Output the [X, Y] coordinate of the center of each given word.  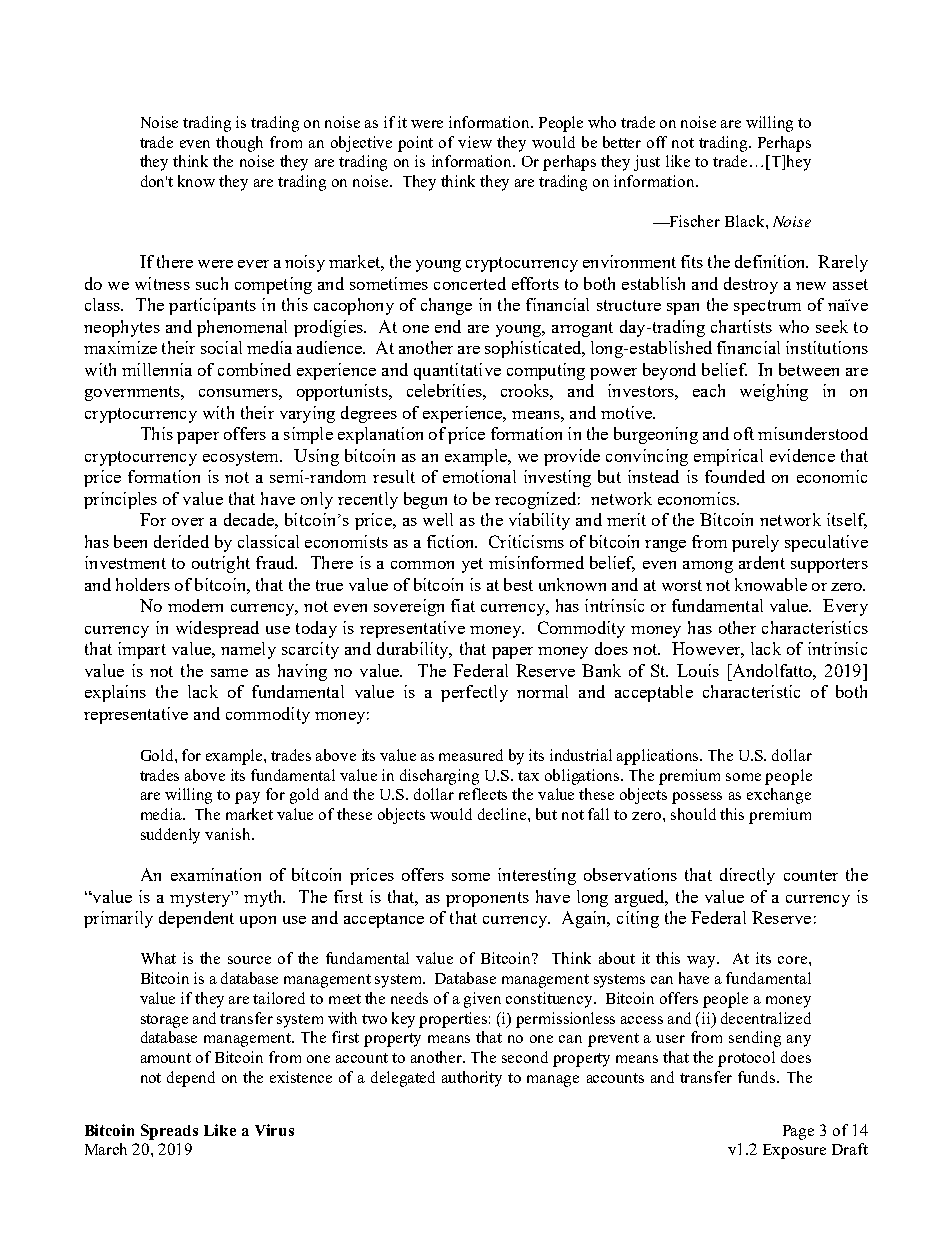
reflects [483, 794]
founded [735, 476]
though [239, 144]
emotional [479, 476]
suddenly [170, 836]
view [475, 142]
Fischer [694, 221]
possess [697, 798]
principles [120, 500]
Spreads [169, 1132]
